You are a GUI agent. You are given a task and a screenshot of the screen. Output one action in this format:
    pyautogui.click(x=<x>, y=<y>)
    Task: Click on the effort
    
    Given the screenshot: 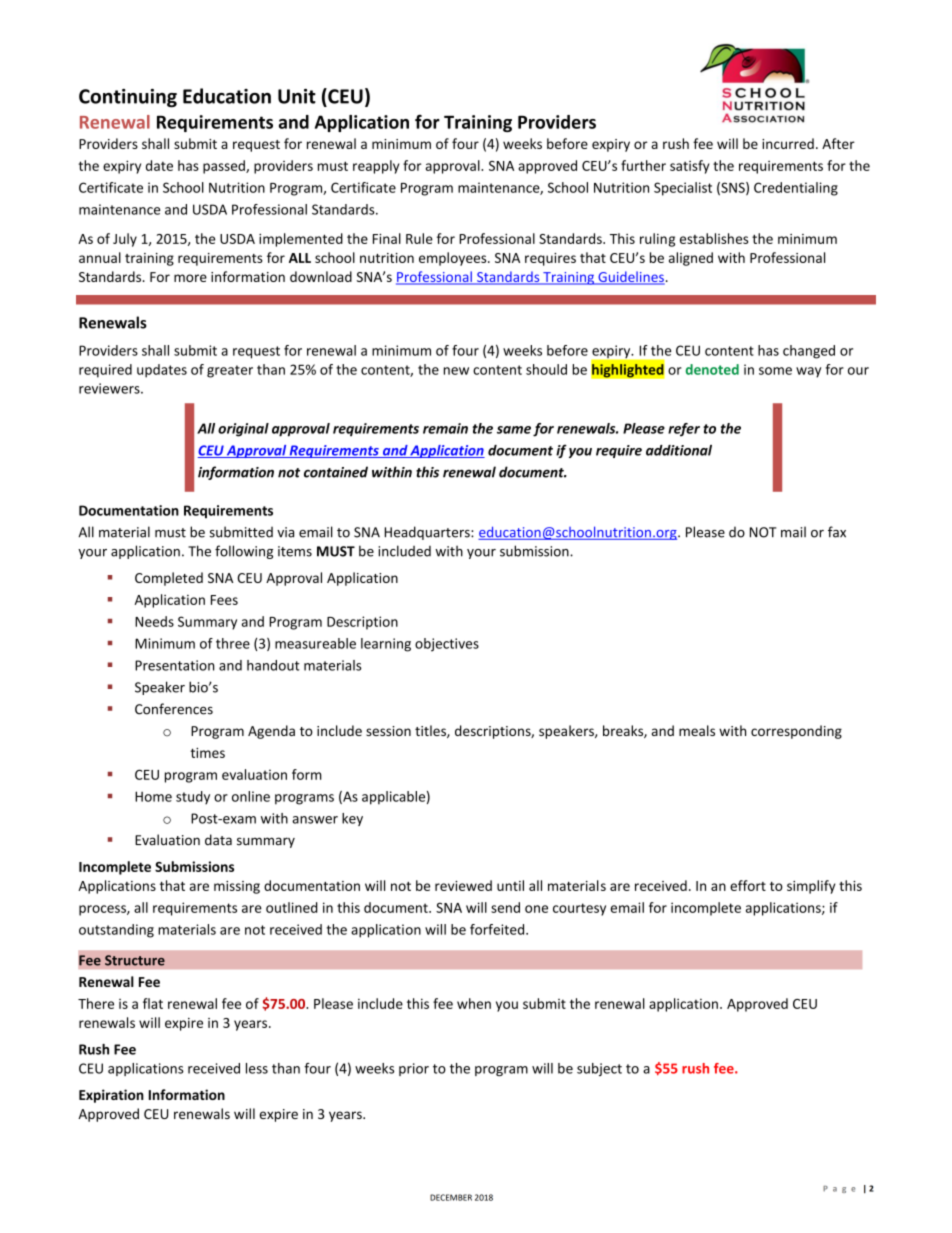 What is the action you would take?
    pyautogui.click(x=748, y=885)
